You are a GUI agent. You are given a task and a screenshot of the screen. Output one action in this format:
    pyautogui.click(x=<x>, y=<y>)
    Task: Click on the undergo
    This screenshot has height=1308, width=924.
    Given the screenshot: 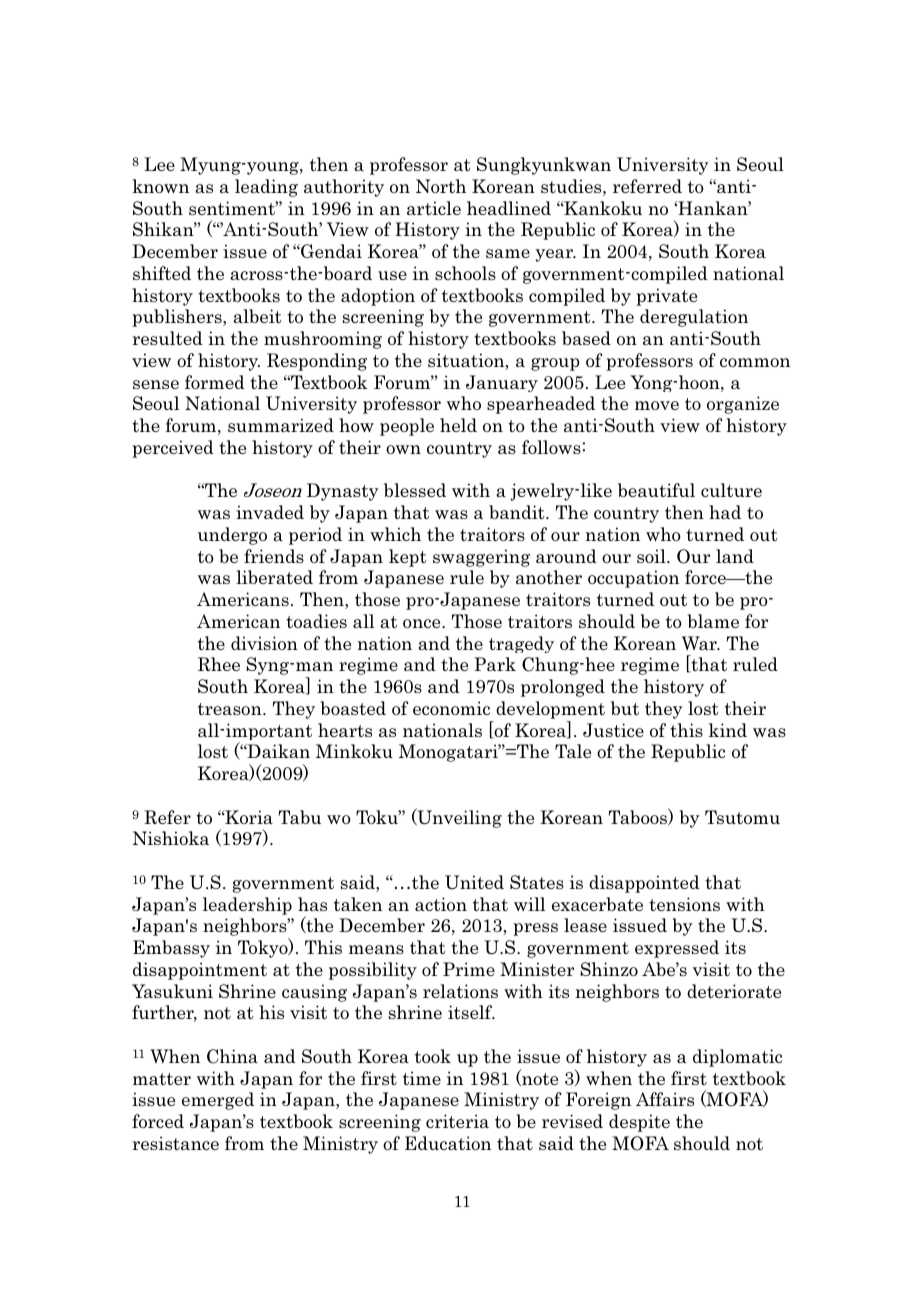 What is the action you would take?
    pyautogui.click(x=232, y=536)
